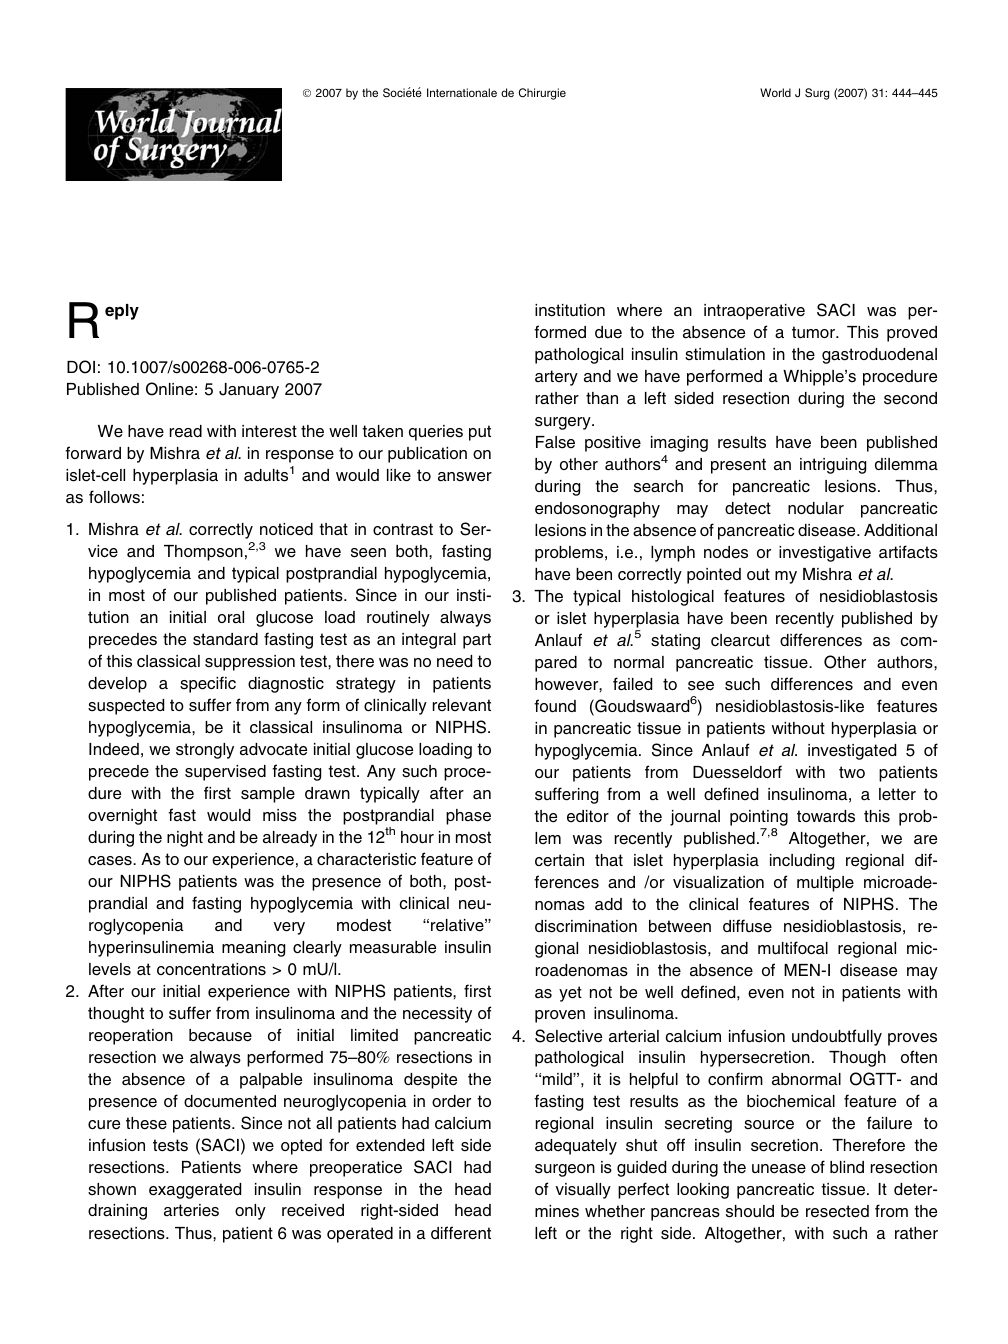  I want to click on investigated, so click(852, 752).
